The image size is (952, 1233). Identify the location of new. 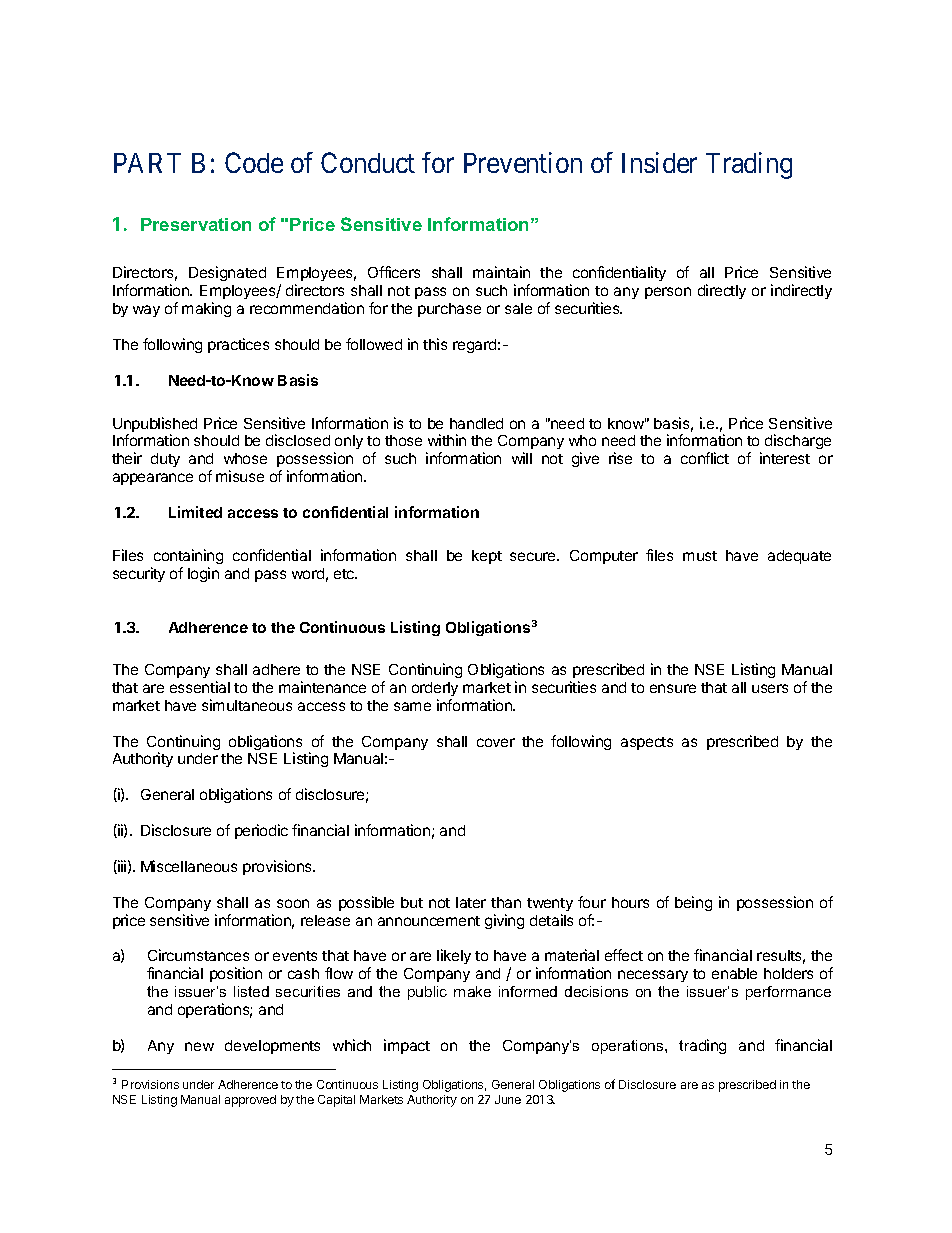
(199, 1046).
